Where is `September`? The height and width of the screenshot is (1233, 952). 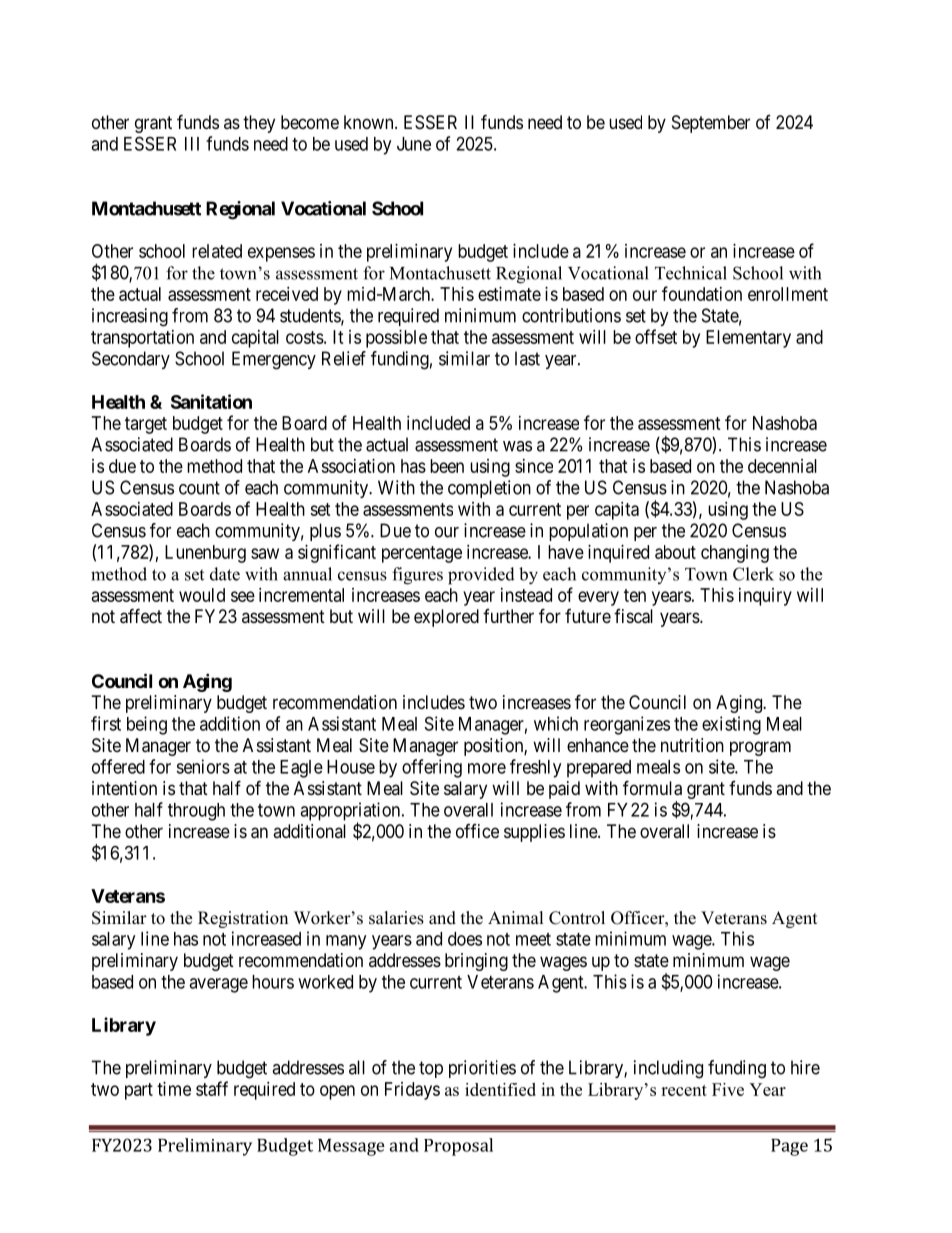 September is located at coordinates (711, 124).
